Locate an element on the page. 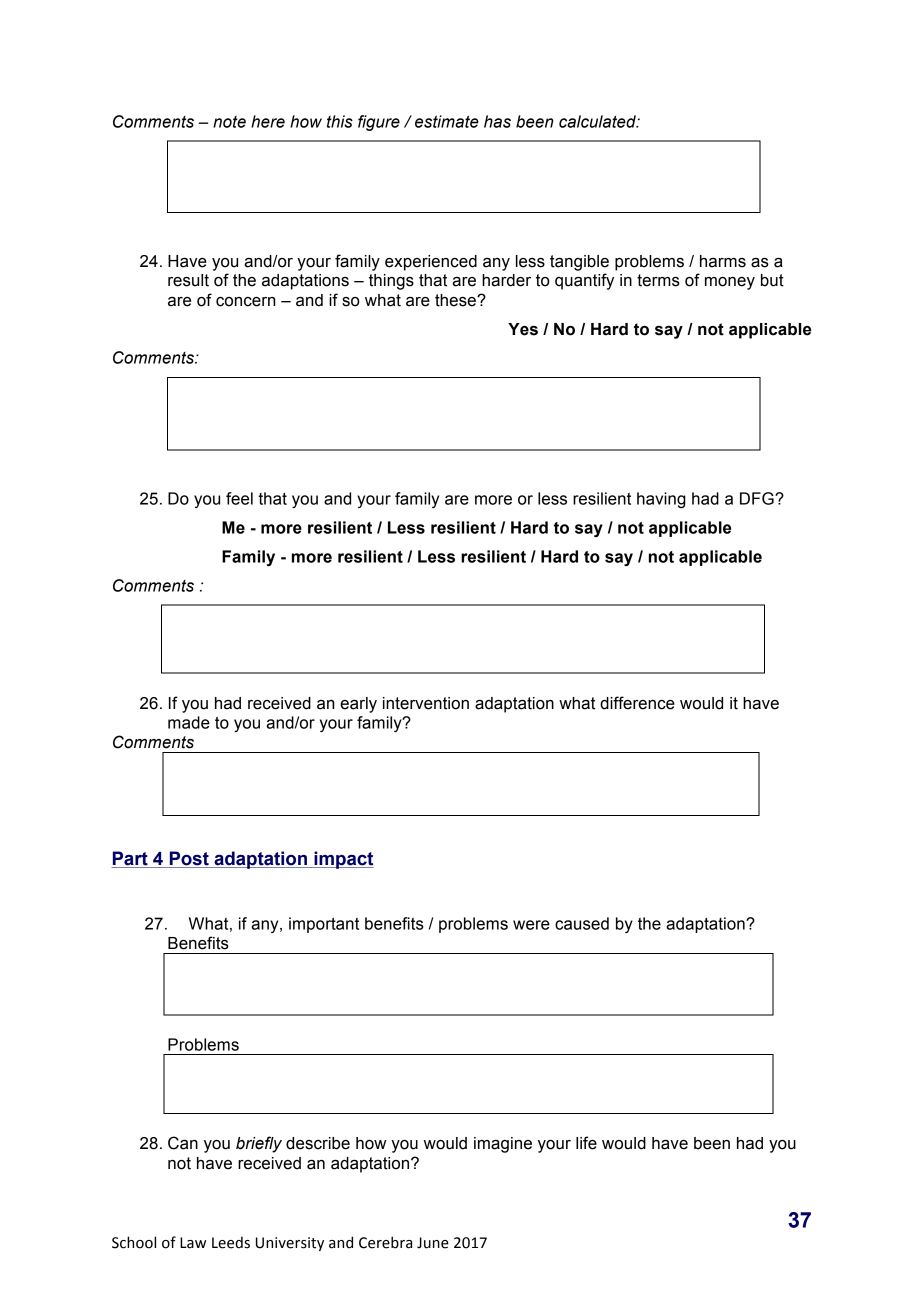 The height and width of the document is (1308, 924). caused is located at coordinates (582, 923).
